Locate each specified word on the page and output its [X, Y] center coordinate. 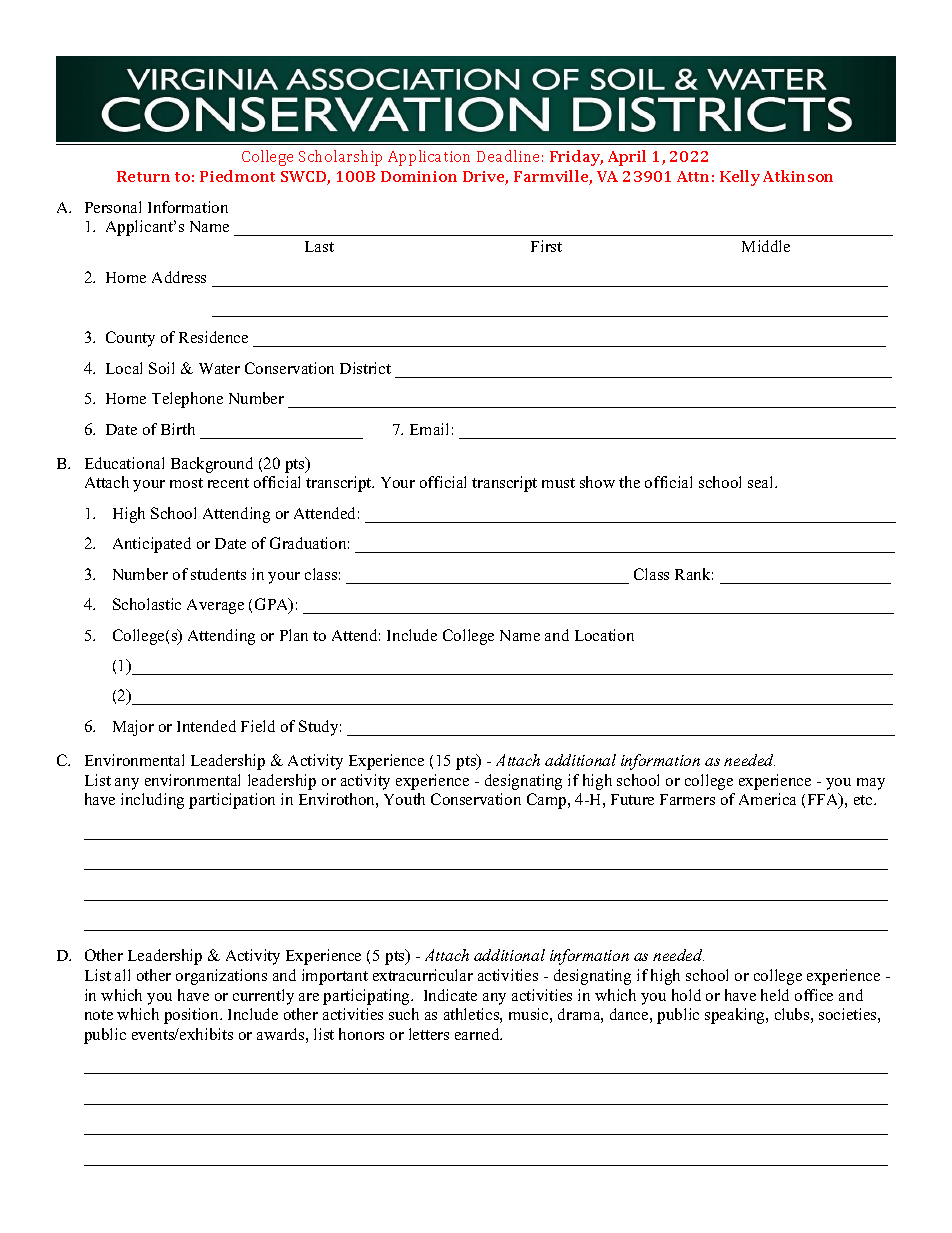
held [775, 995]
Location [604, 635]
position [193, 1016]
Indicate [450, 995]
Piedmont [237, 176]
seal [762, 482]
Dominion [419, 176]
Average [215, 606]
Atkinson [798, 176]
